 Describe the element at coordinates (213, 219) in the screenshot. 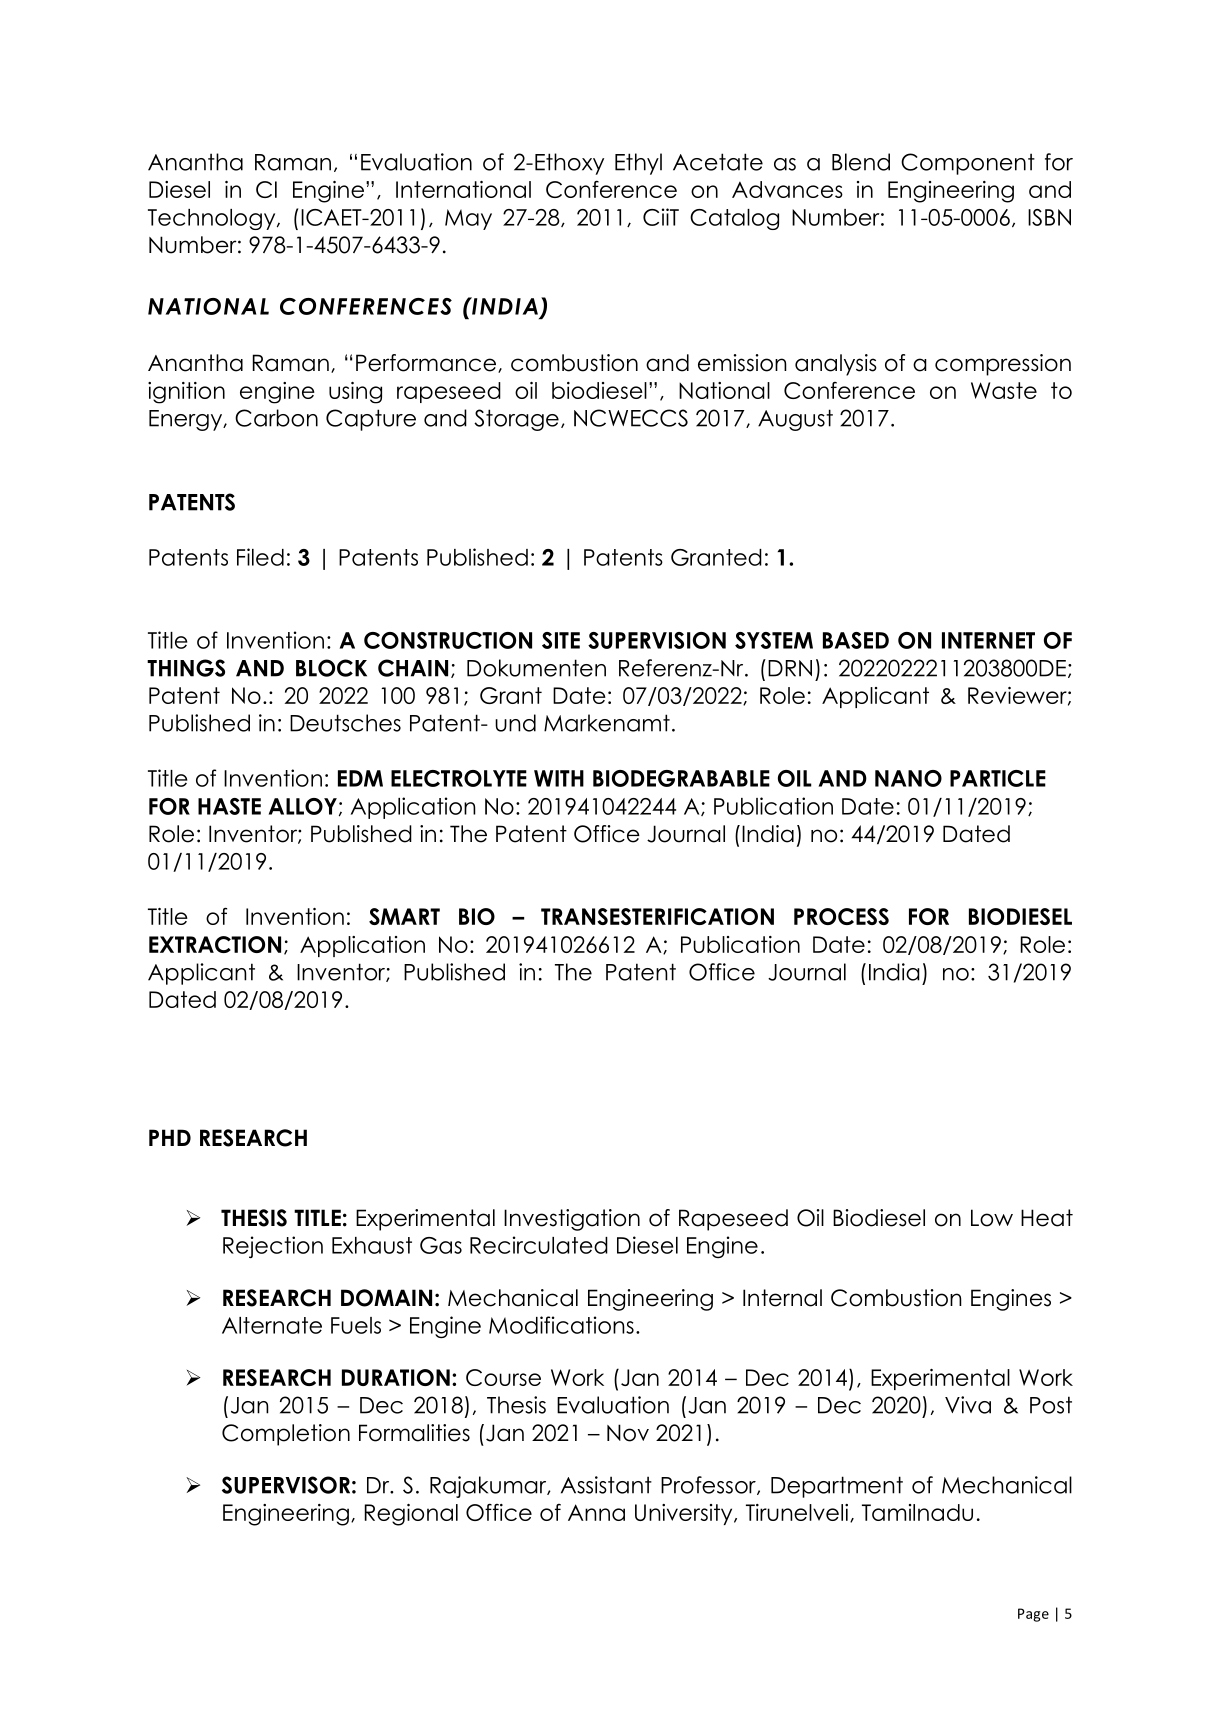

I see `Technology` at that location.
